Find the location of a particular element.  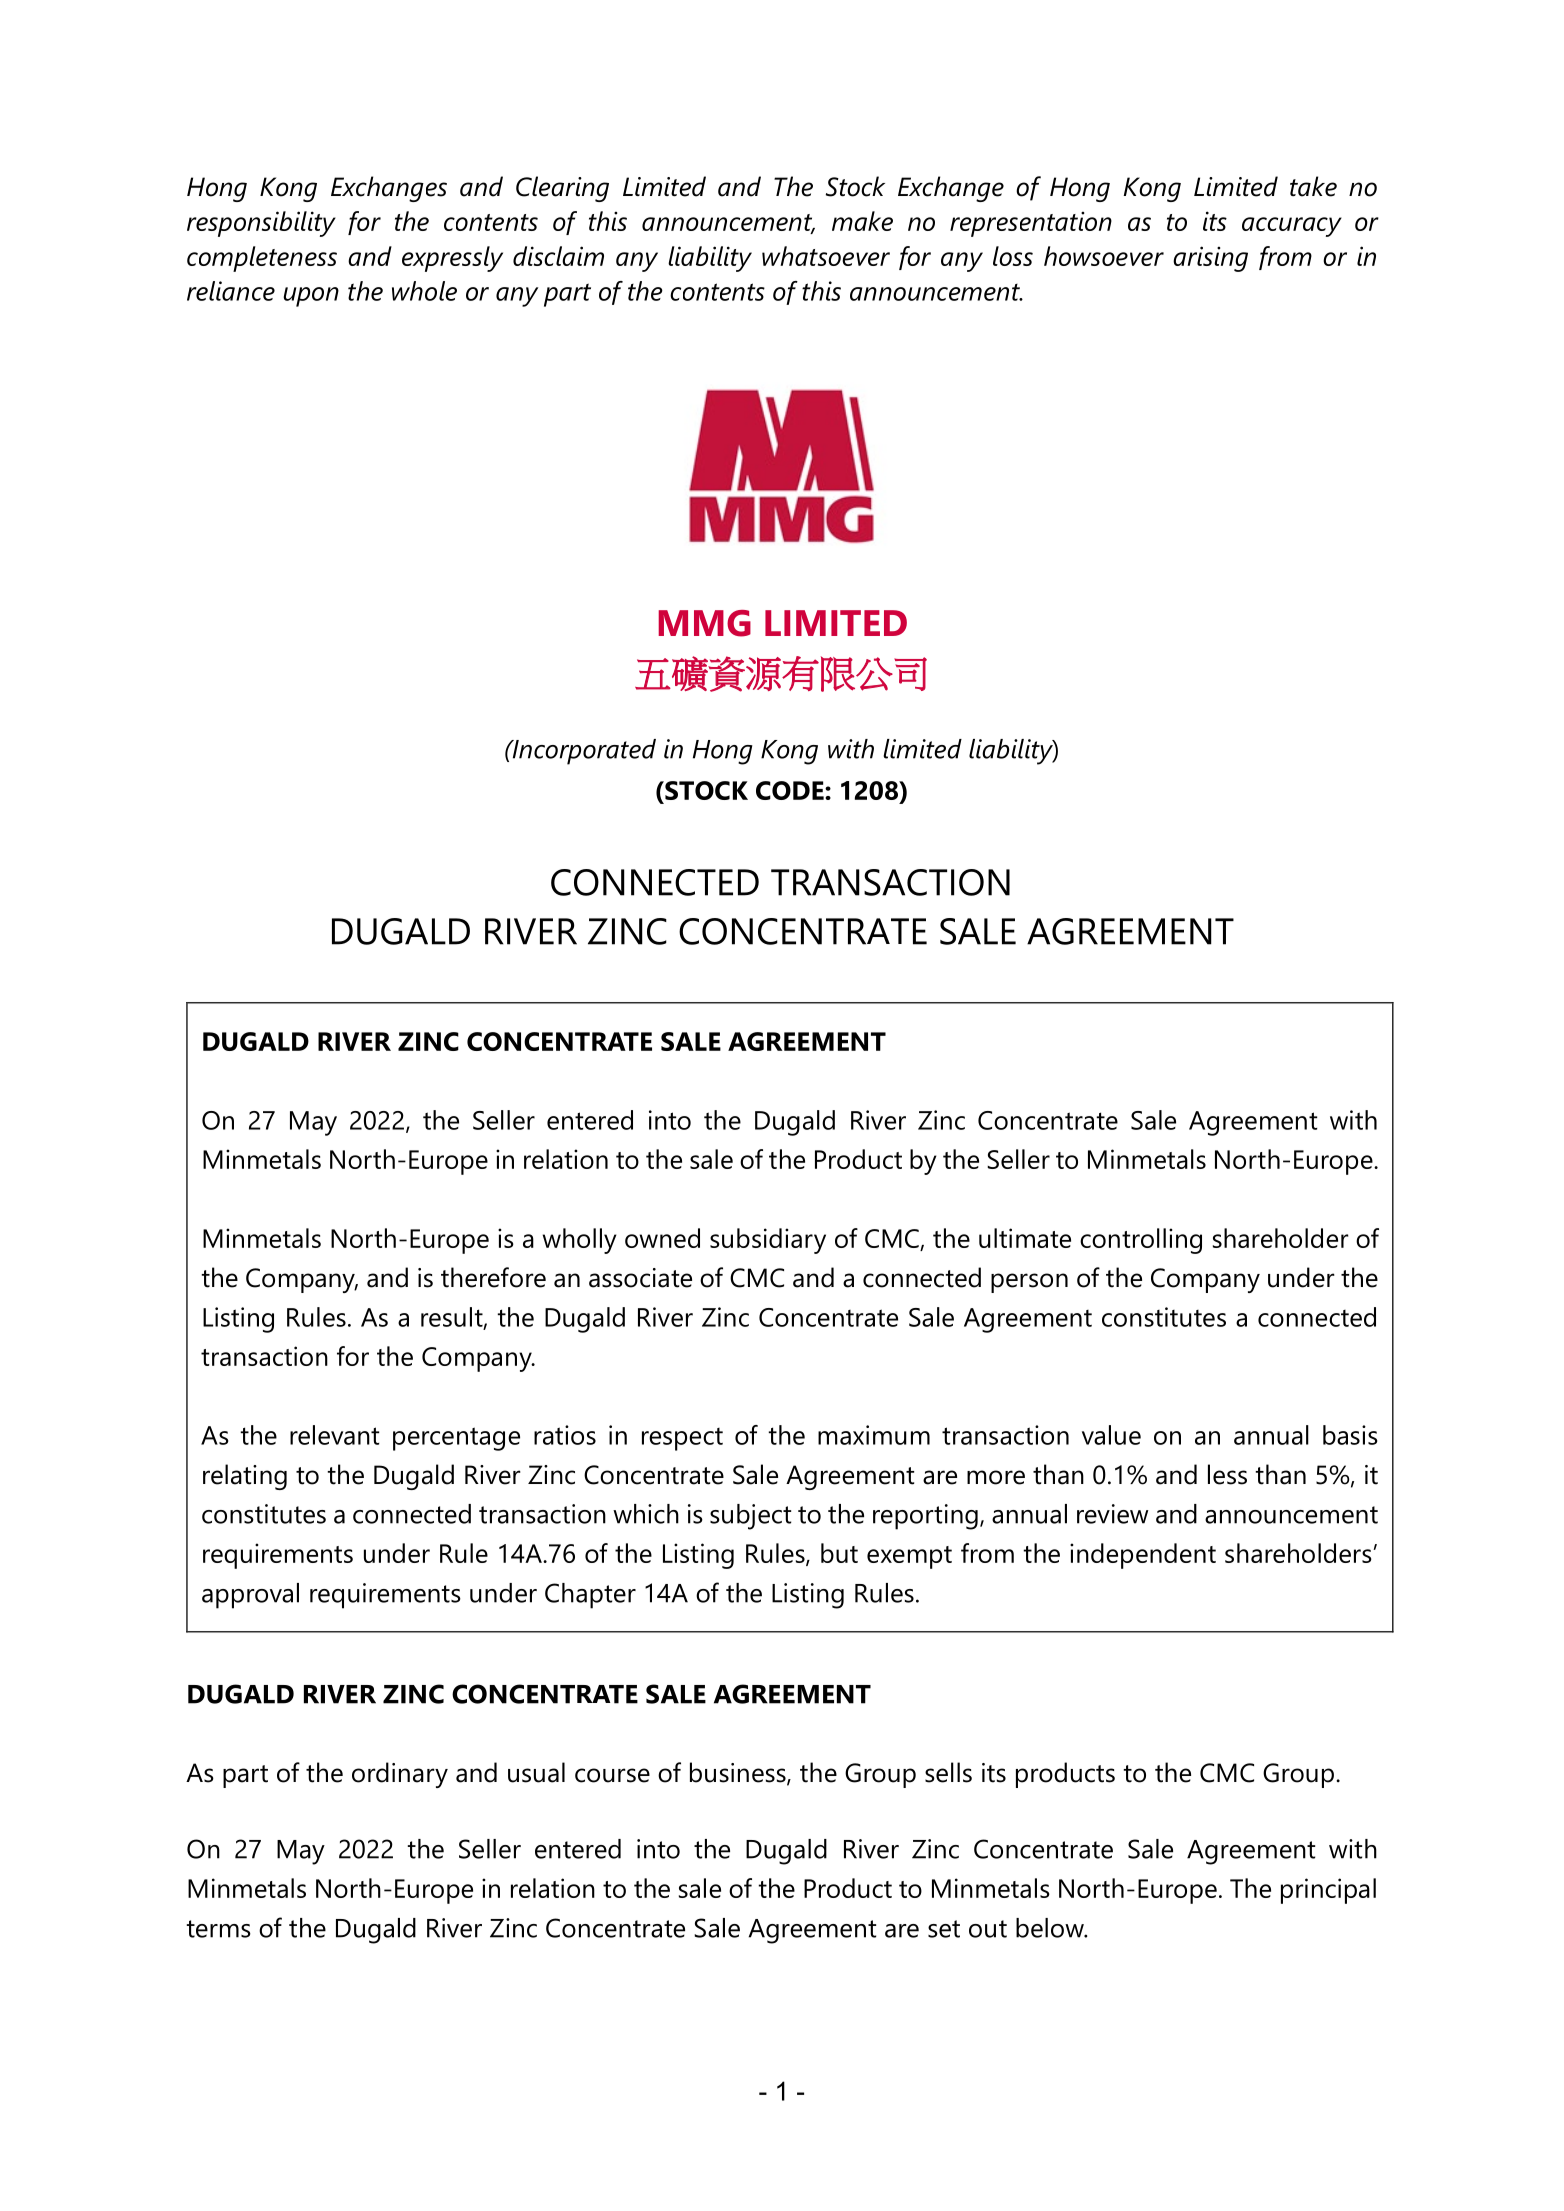

CODE is located at coordinates (791, 790).
